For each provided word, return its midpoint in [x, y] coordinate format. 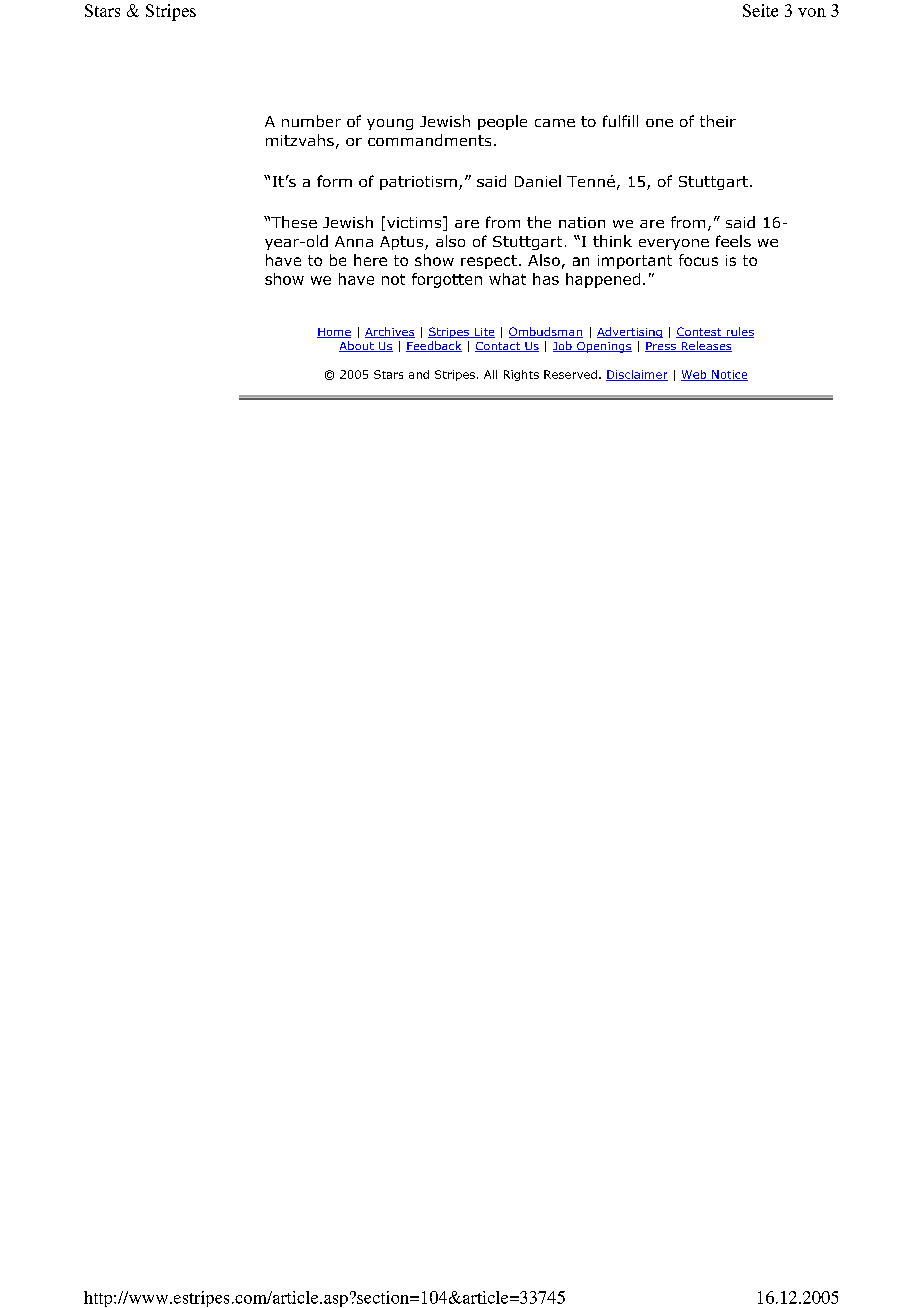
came [555, 123]
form [334, 181]
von [812, 12]
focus [698, 260]
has [546, 279]
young [390, 124]
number [311, 121]
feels [733, 241]
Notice [729, 375]
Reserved [570, 374]
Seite [760, 10]
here [370, 260]
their [718, 121]
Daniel [538, 181]
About [357, 346]
